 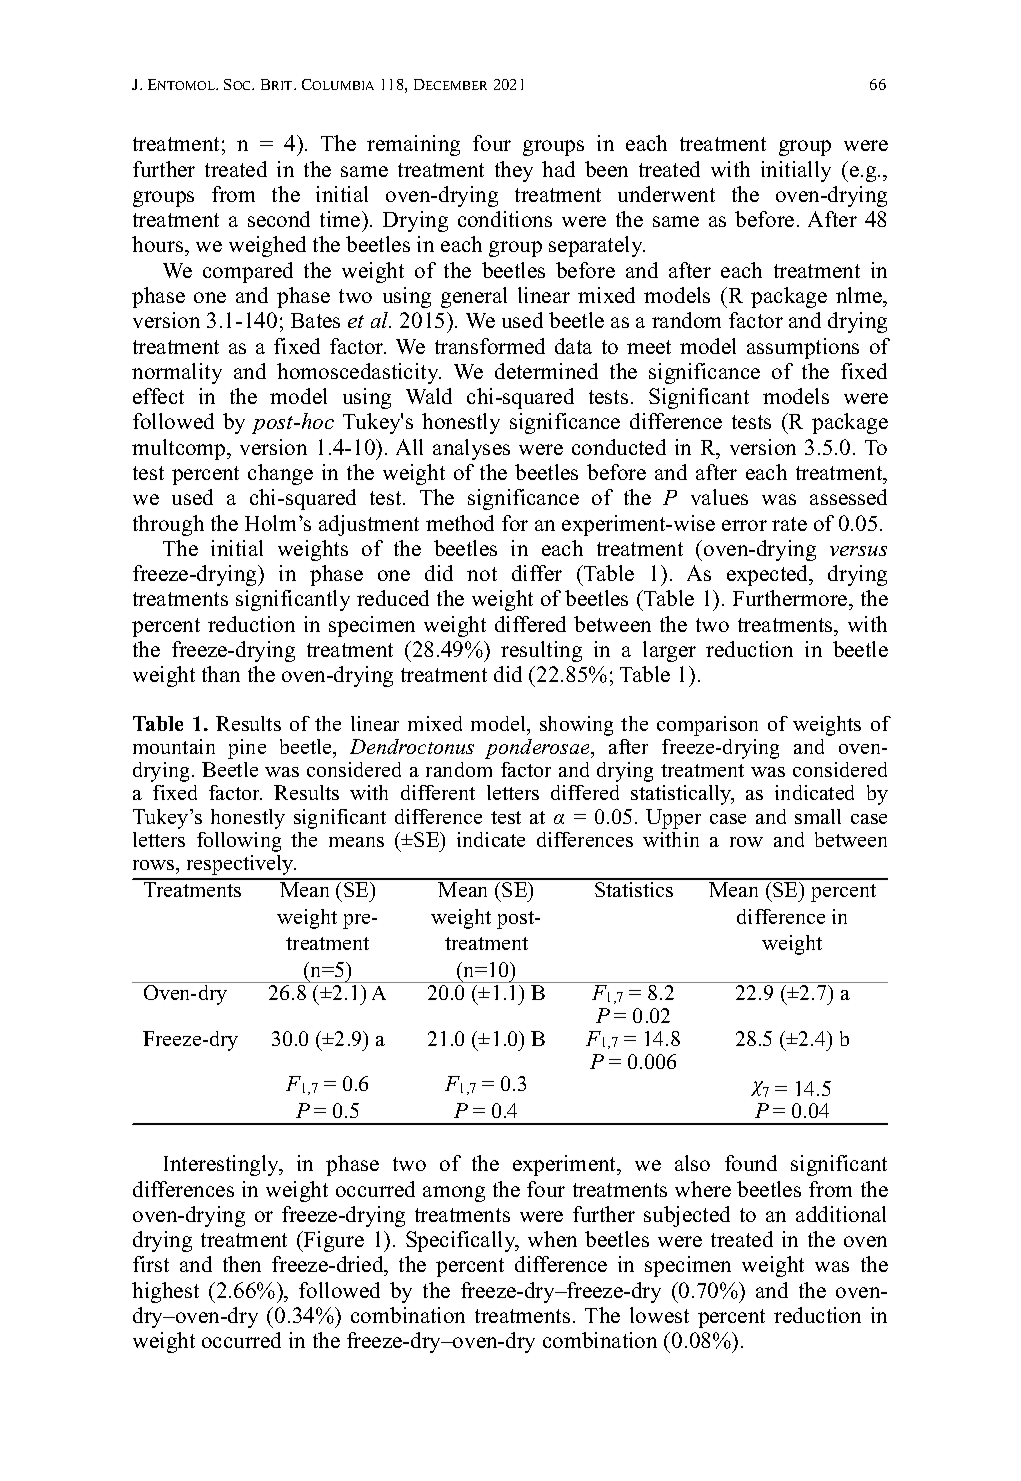 I want to click on second, so click(x=279, y=219).
